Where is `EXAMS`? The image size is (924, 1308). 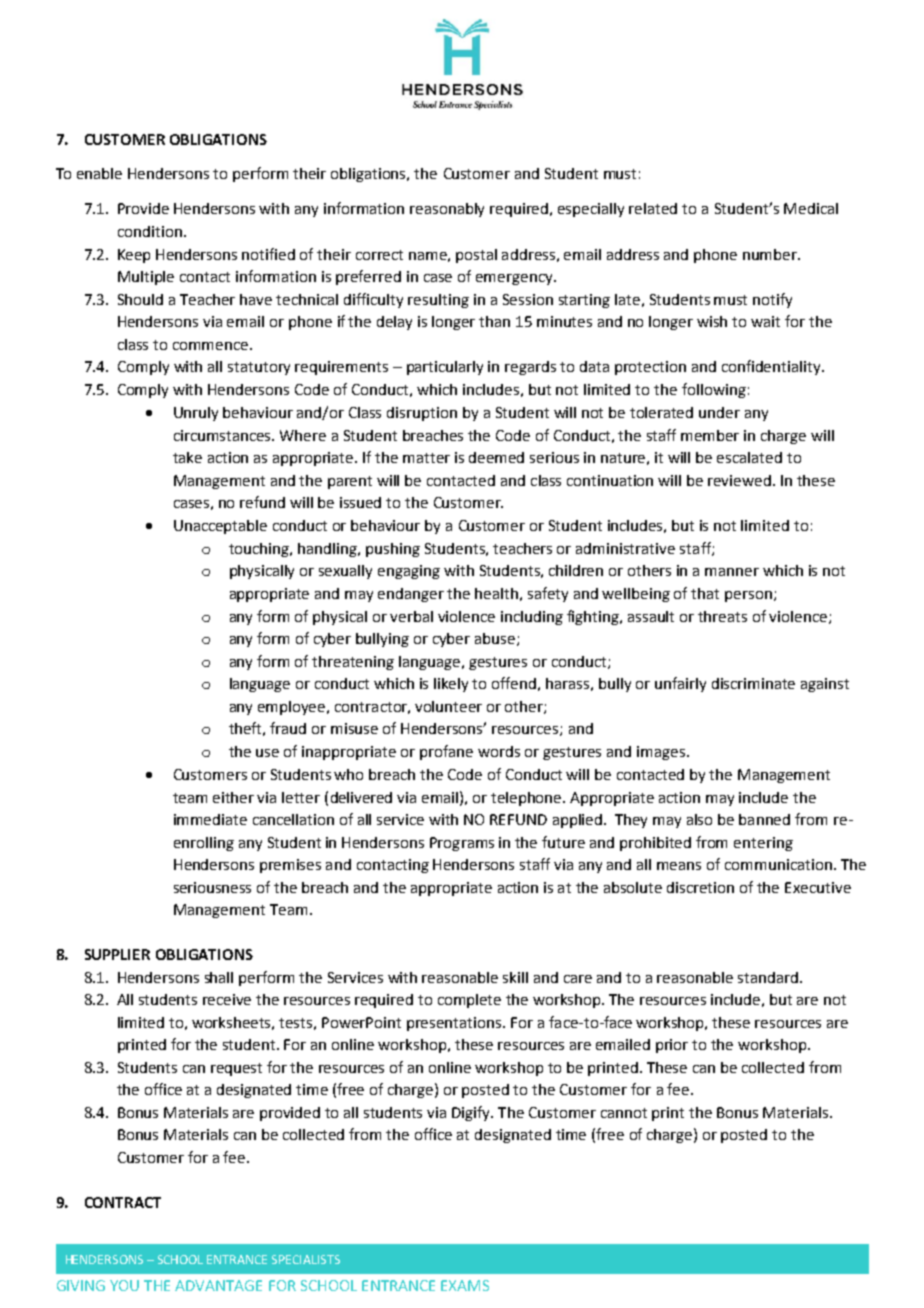
EXAMS is located at coordinates (465, 1285).
